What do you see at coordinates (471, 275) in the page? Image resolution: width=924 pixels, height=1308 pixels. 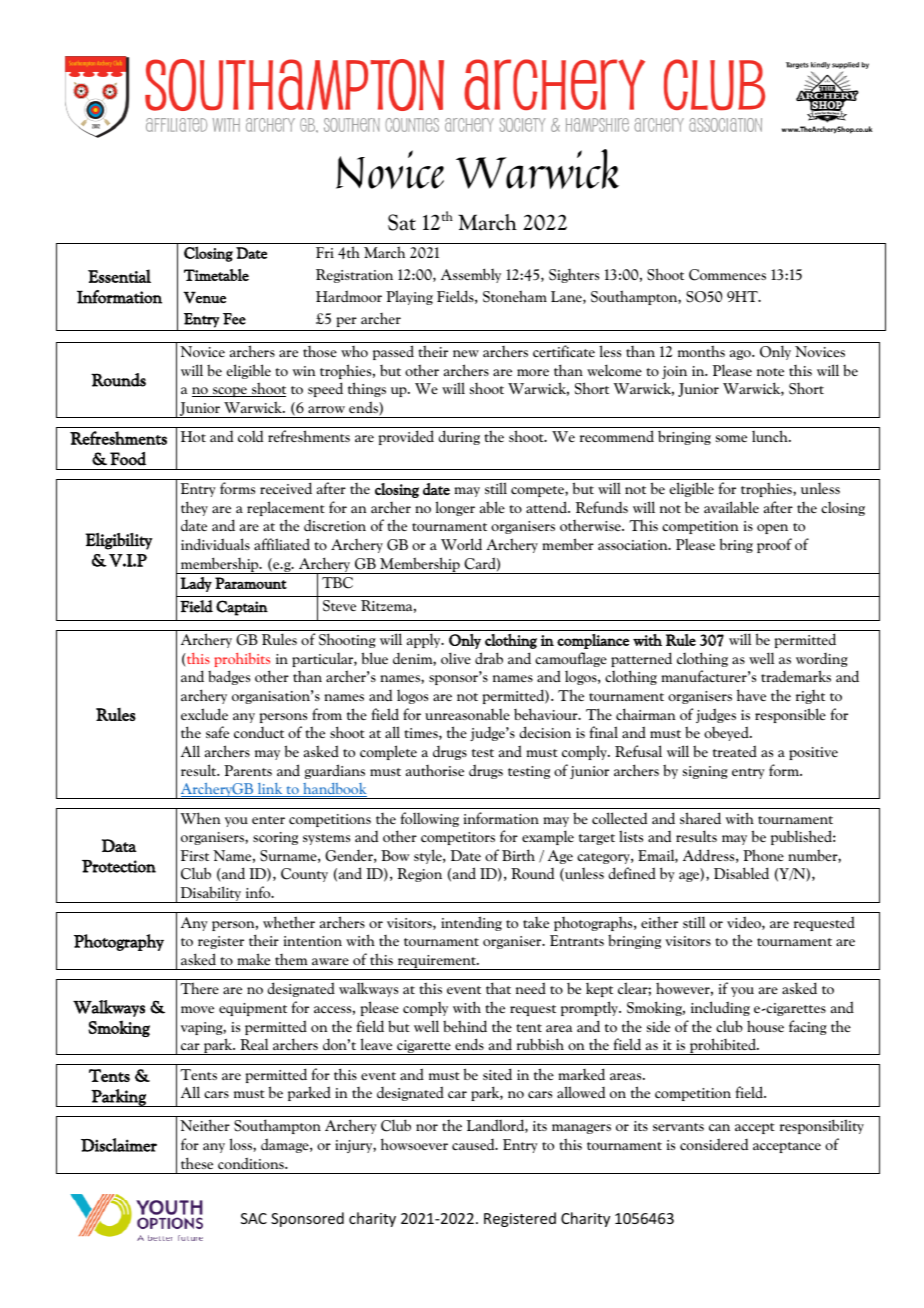 I see `Assembly` at bounding box center [471, 275].
